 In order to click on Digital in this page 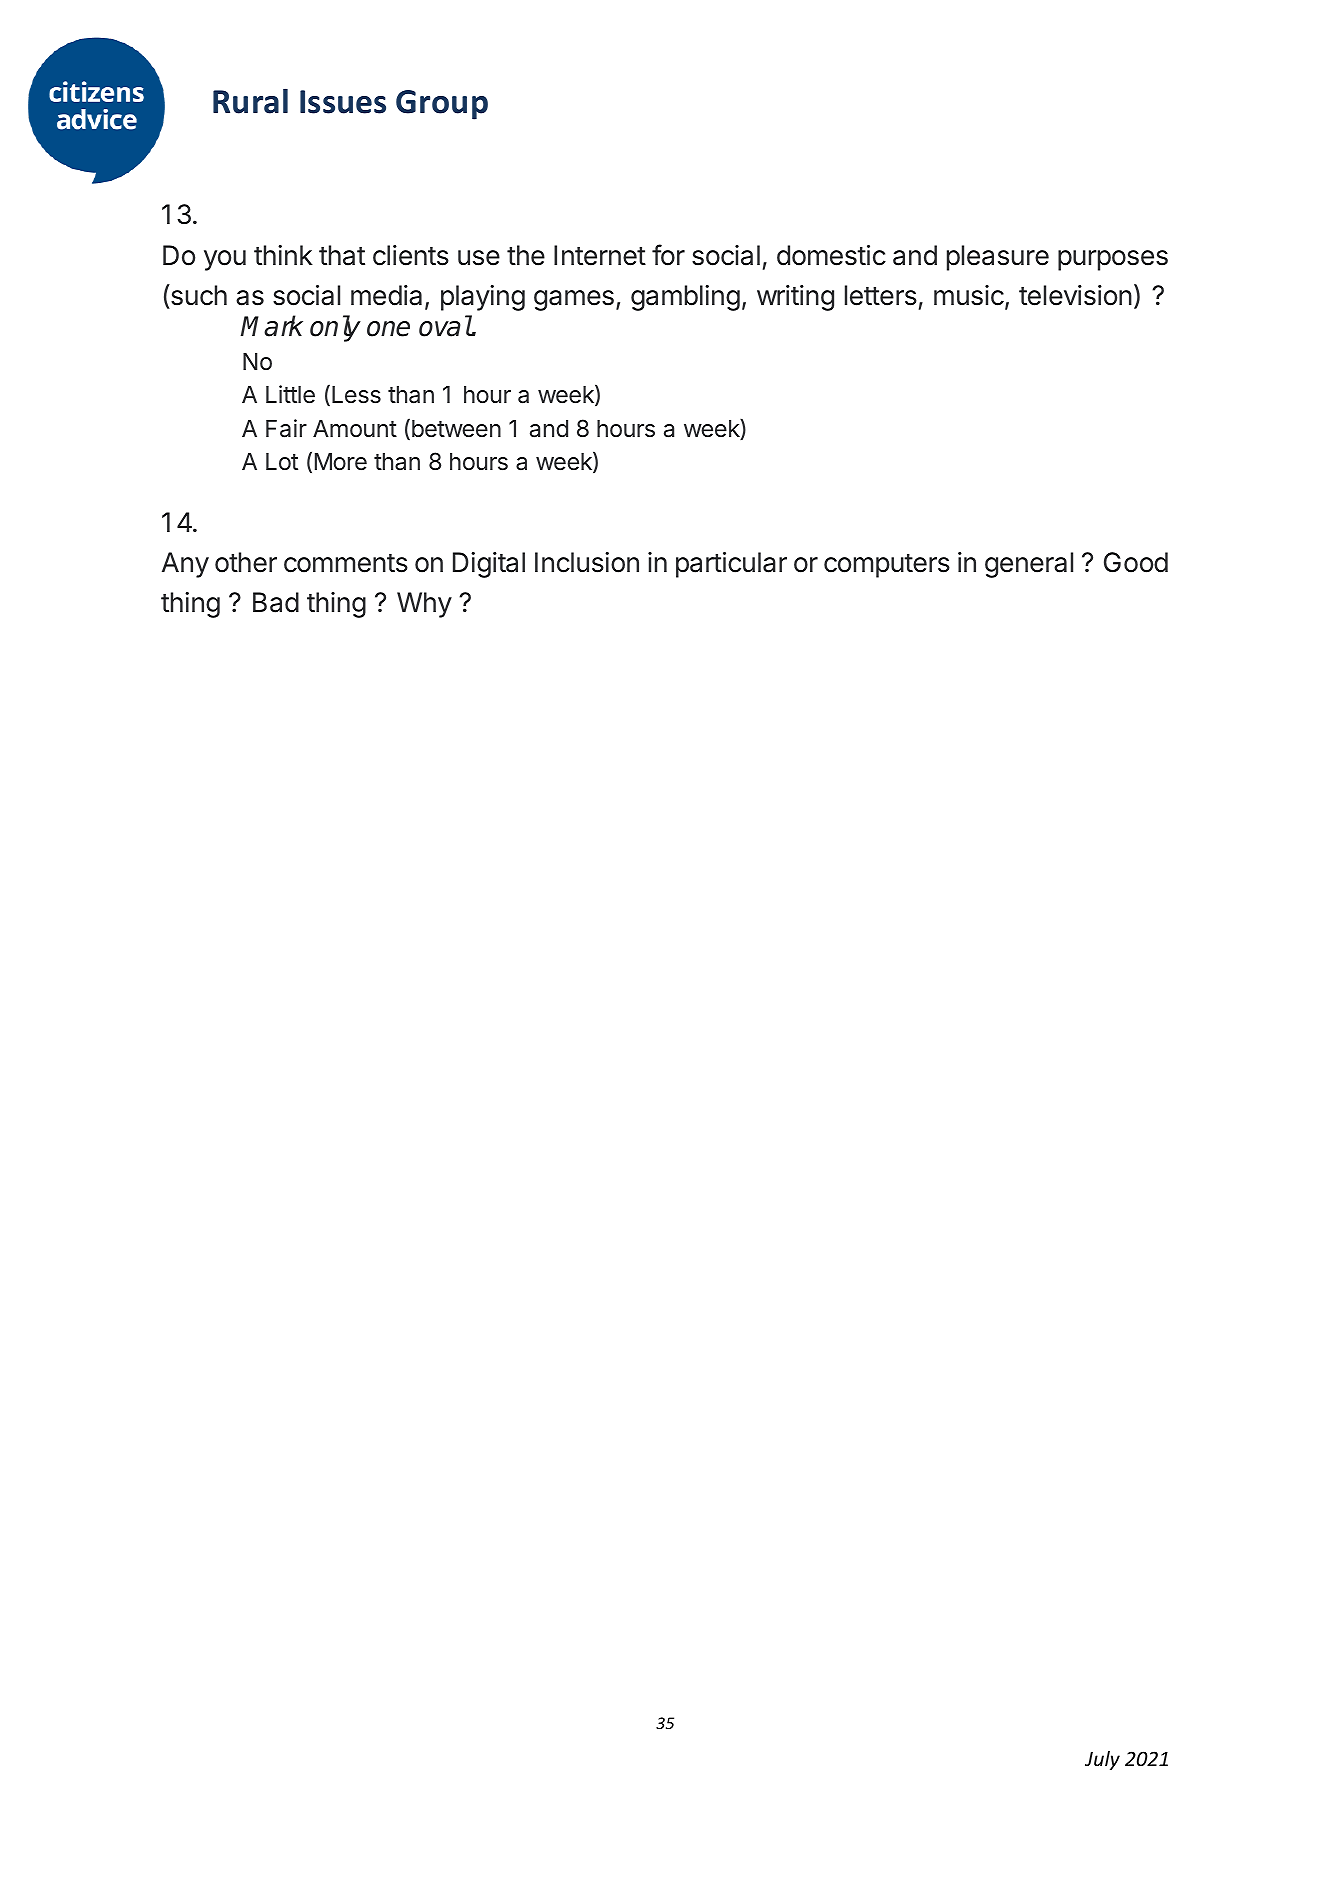, I will do `click(489, 565)`.
